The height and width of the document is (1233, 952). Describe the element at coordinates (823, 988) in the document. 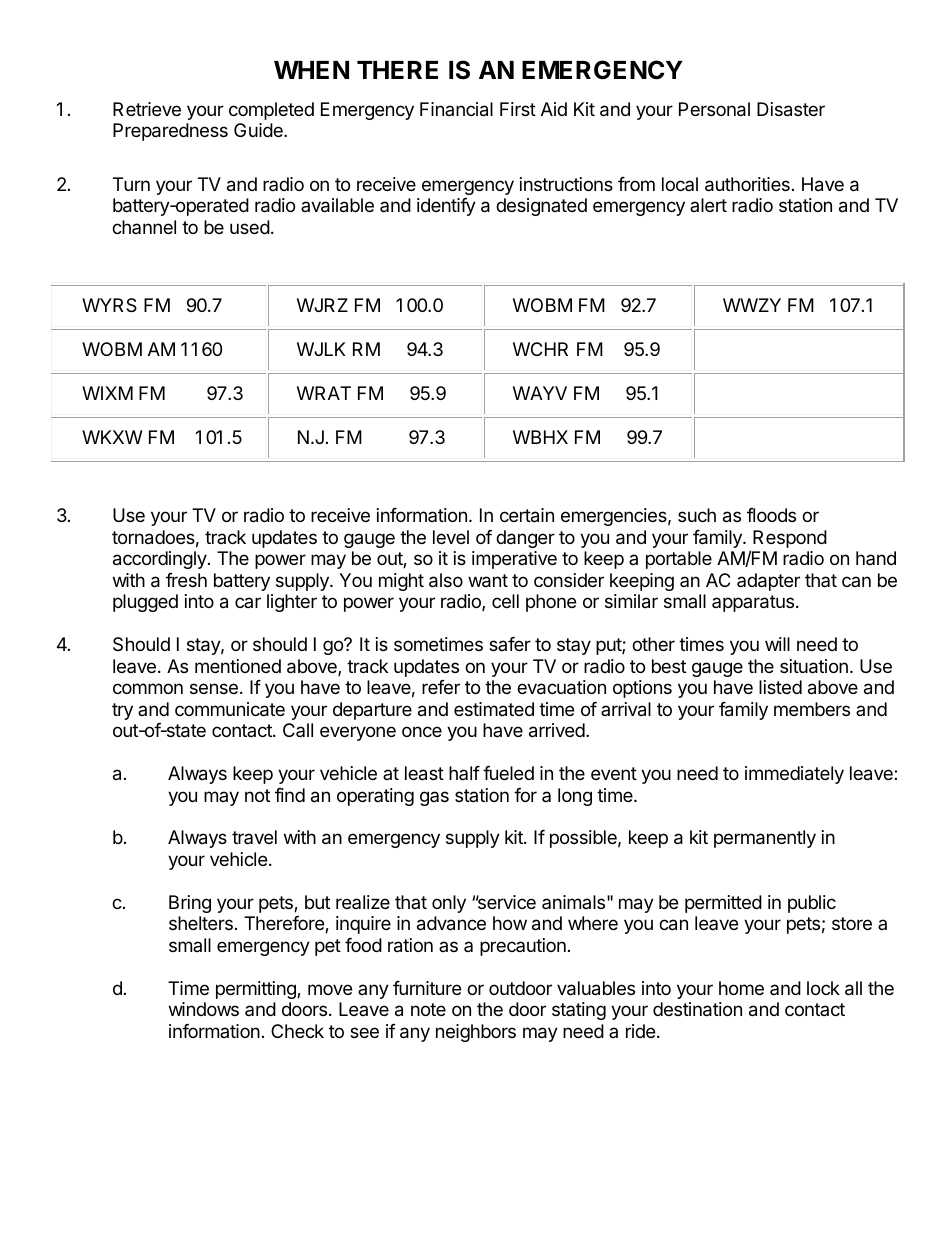

I see `lock` at that location.
